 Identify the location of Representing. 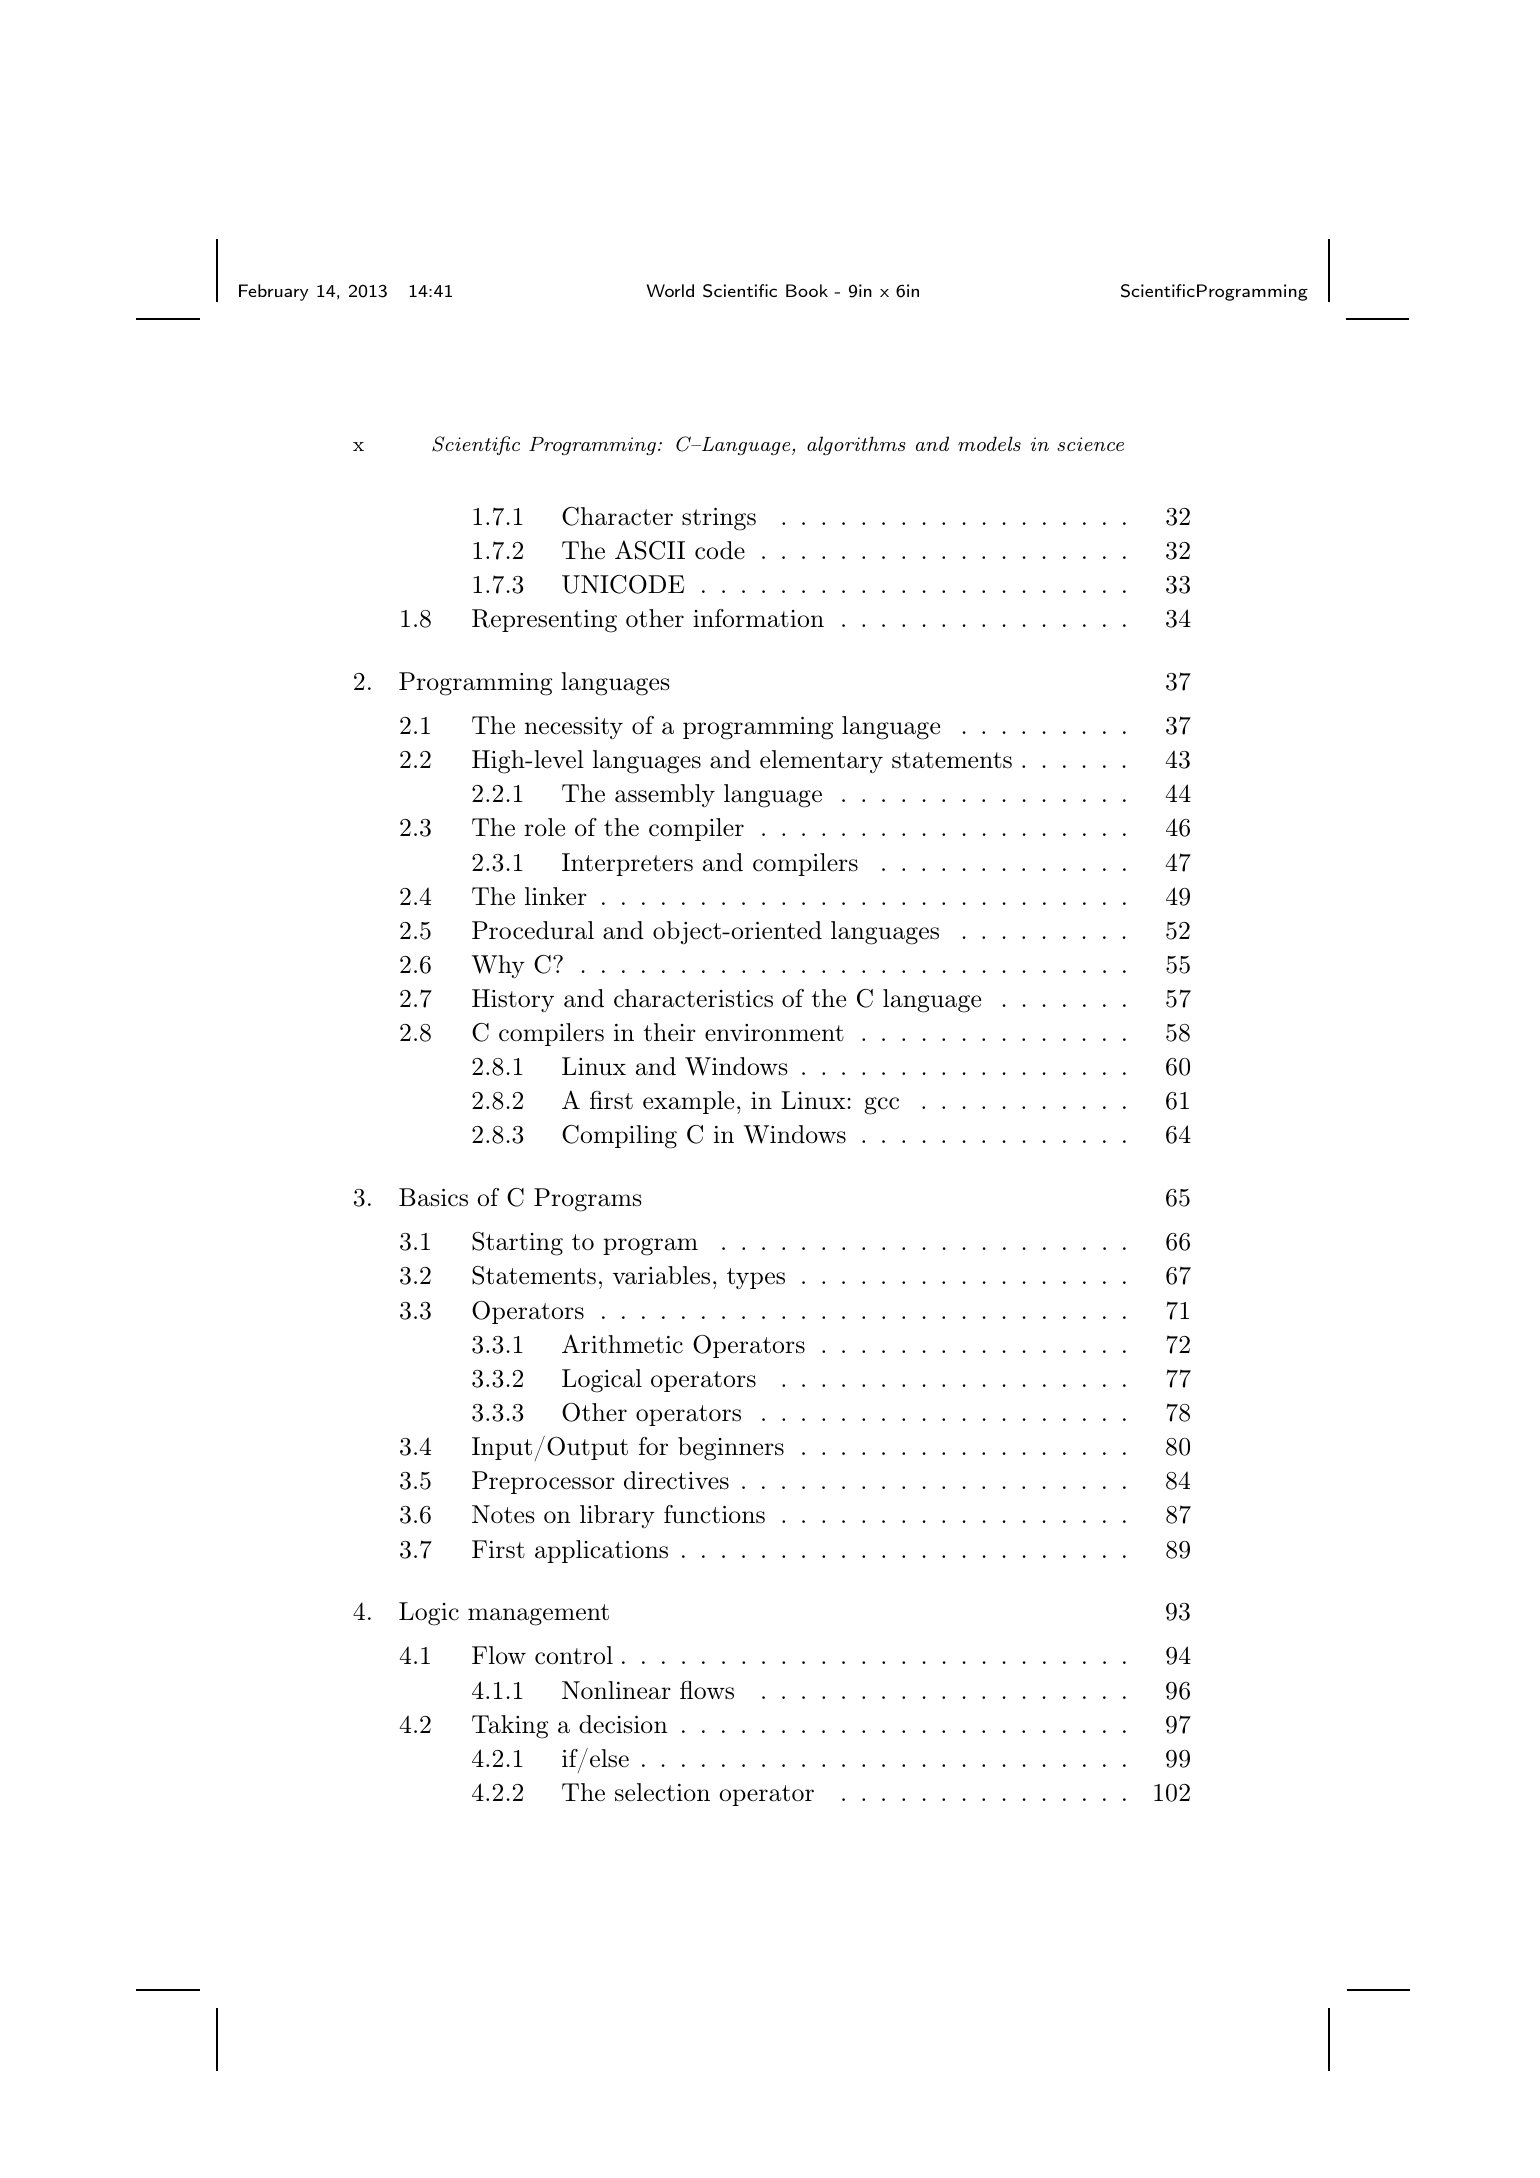
(544, 621).
